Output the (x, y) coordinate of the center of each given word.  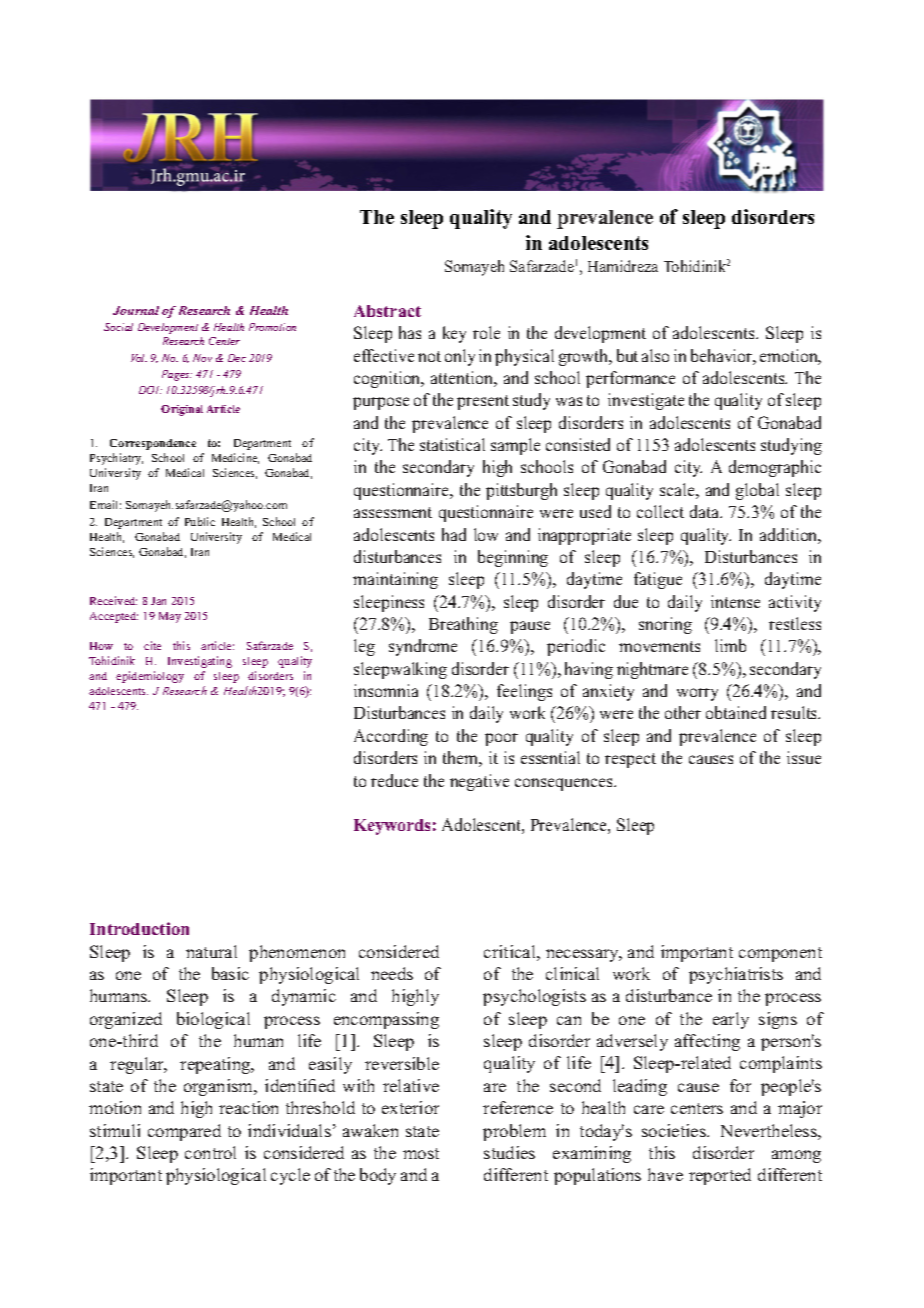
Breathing (463, 625)
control (210, 1152)
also (655, 355)
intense (735, 601)
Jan (158, 601)
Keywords (392, 827)
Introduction (139, 928)
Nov (202, 358)
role (486, 332)
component (780, 954)
